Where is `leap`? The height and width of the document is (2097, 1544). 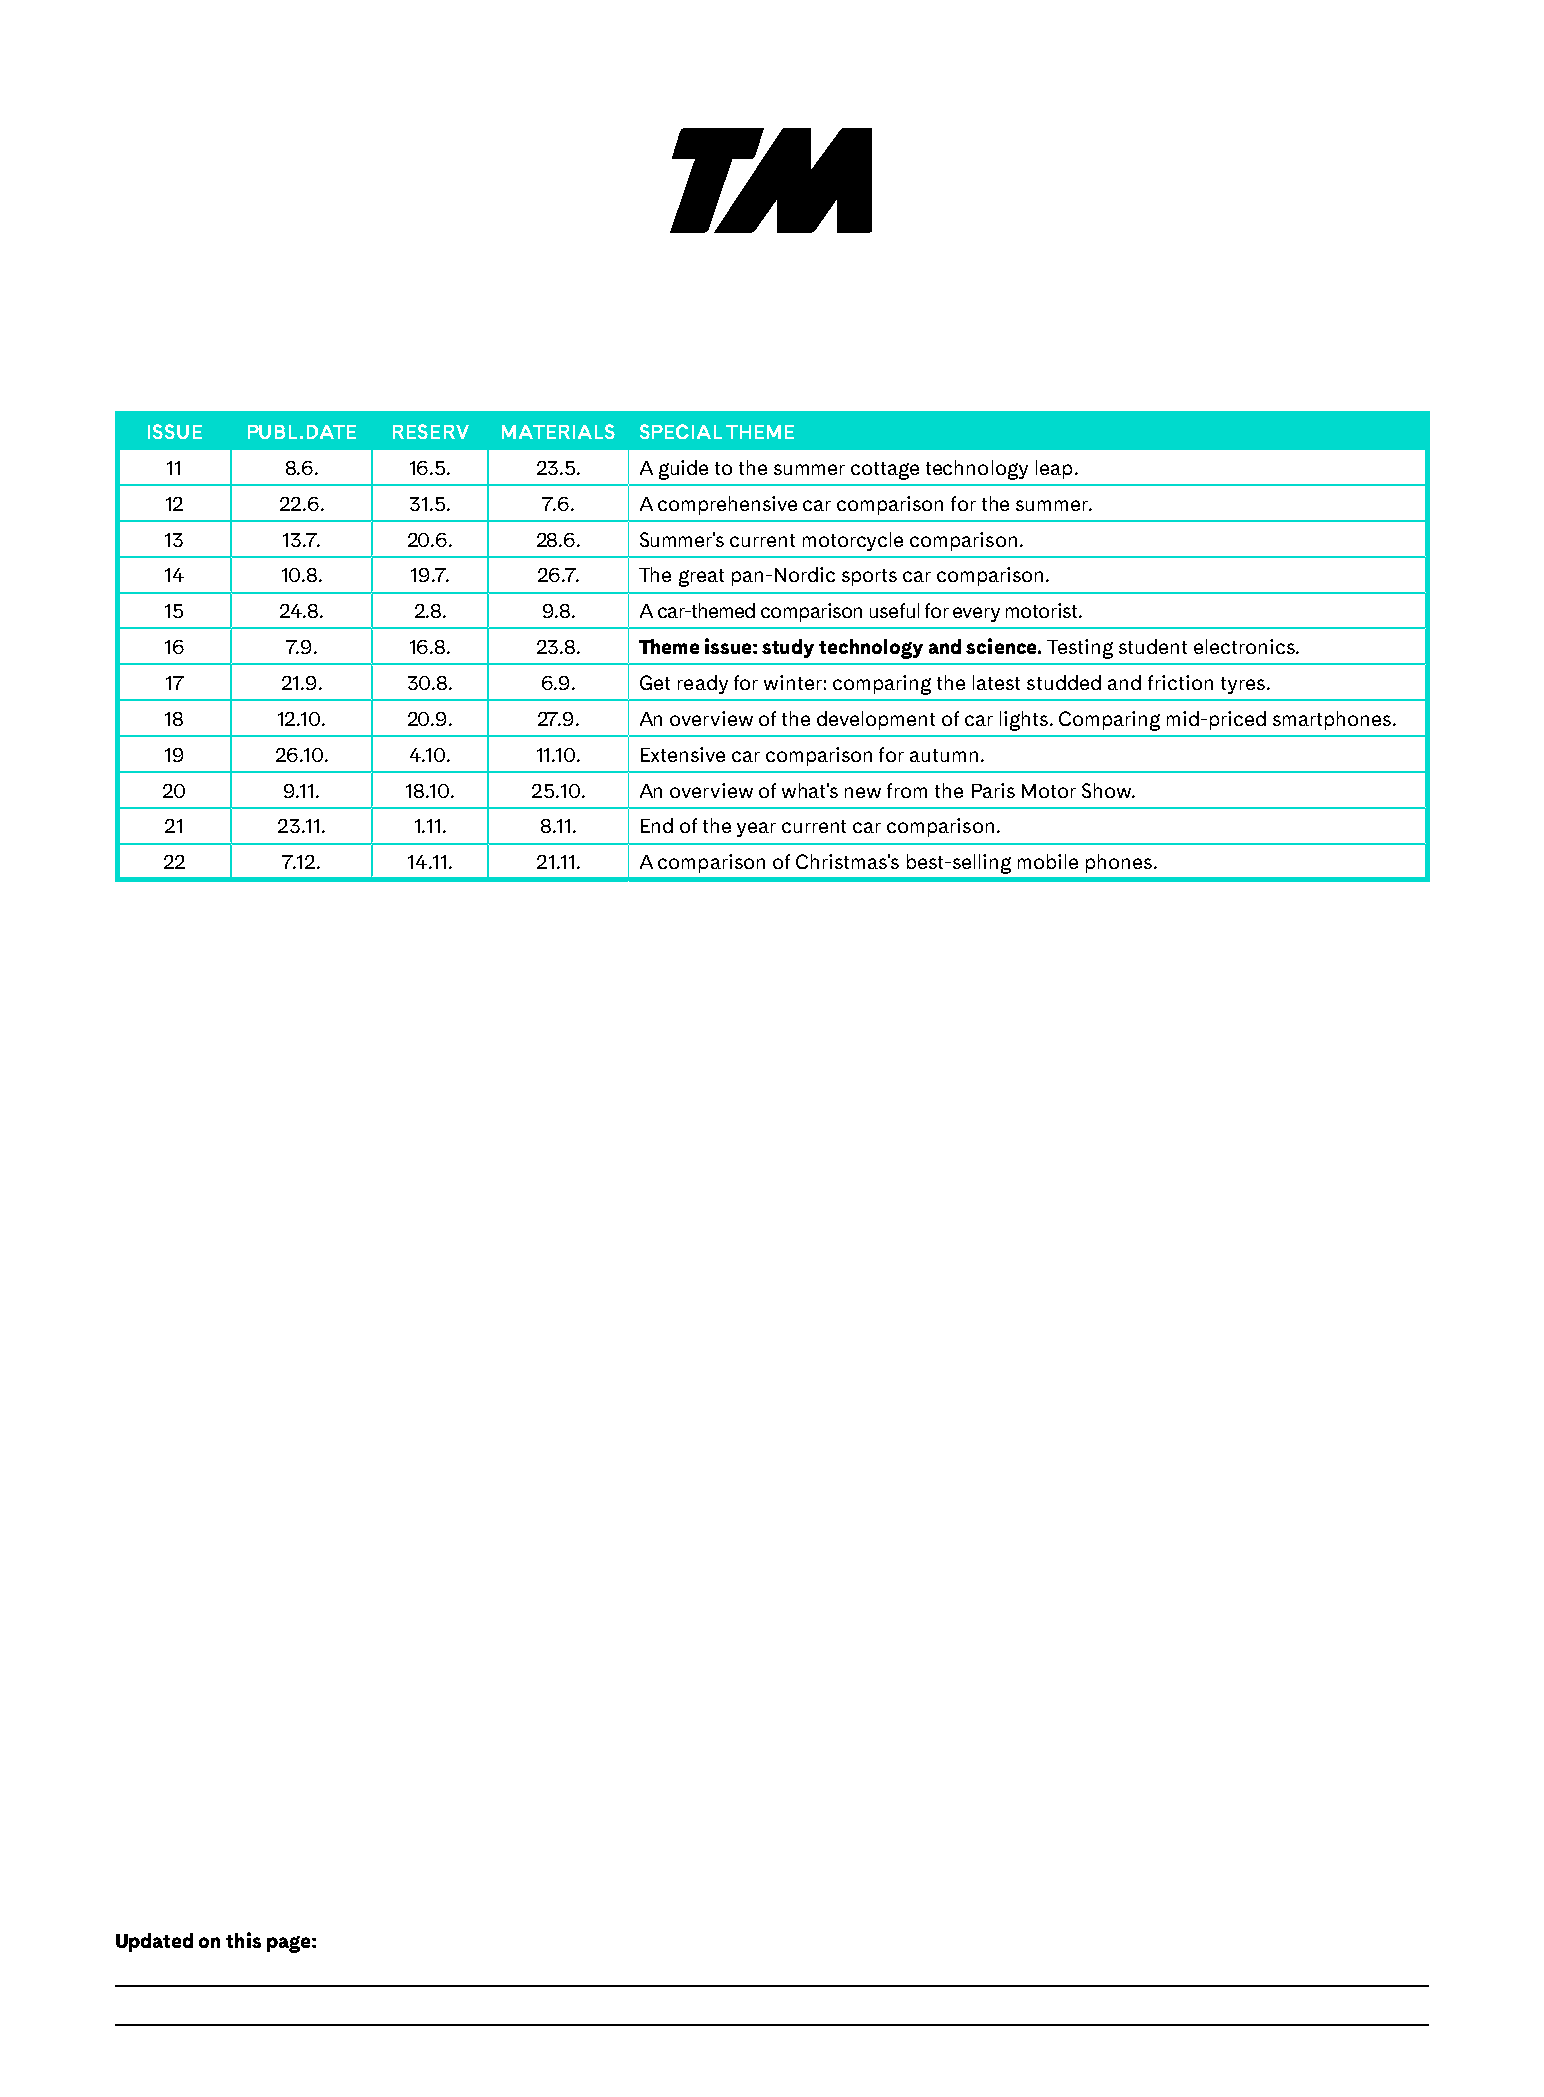 leap is located at coordinates (1054, 469).
